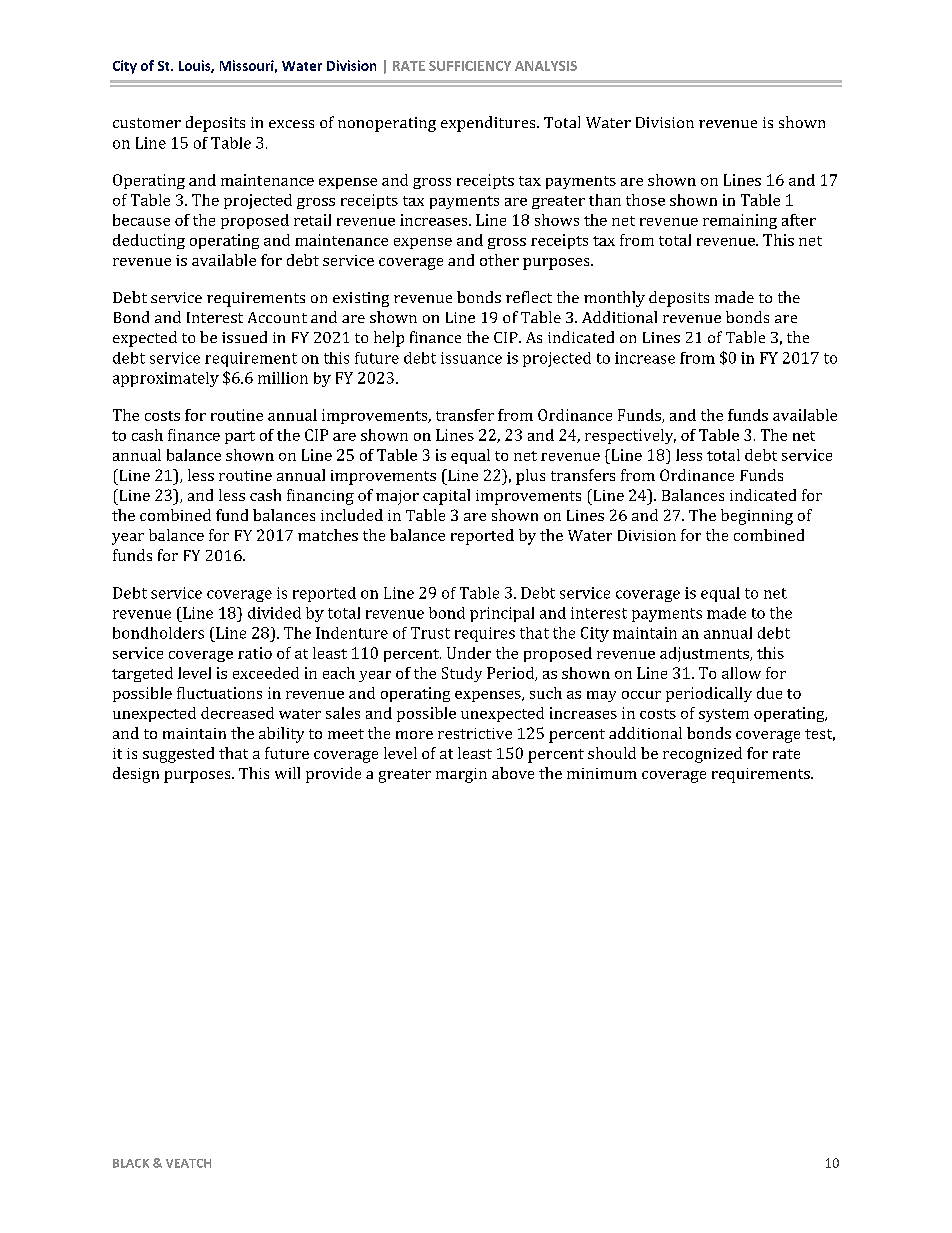 This screenshot has width=952, height=1233. What do you see at coordinates (147, 123) in the screenshot?
I see `customer` at bounding box center [147, 123].
